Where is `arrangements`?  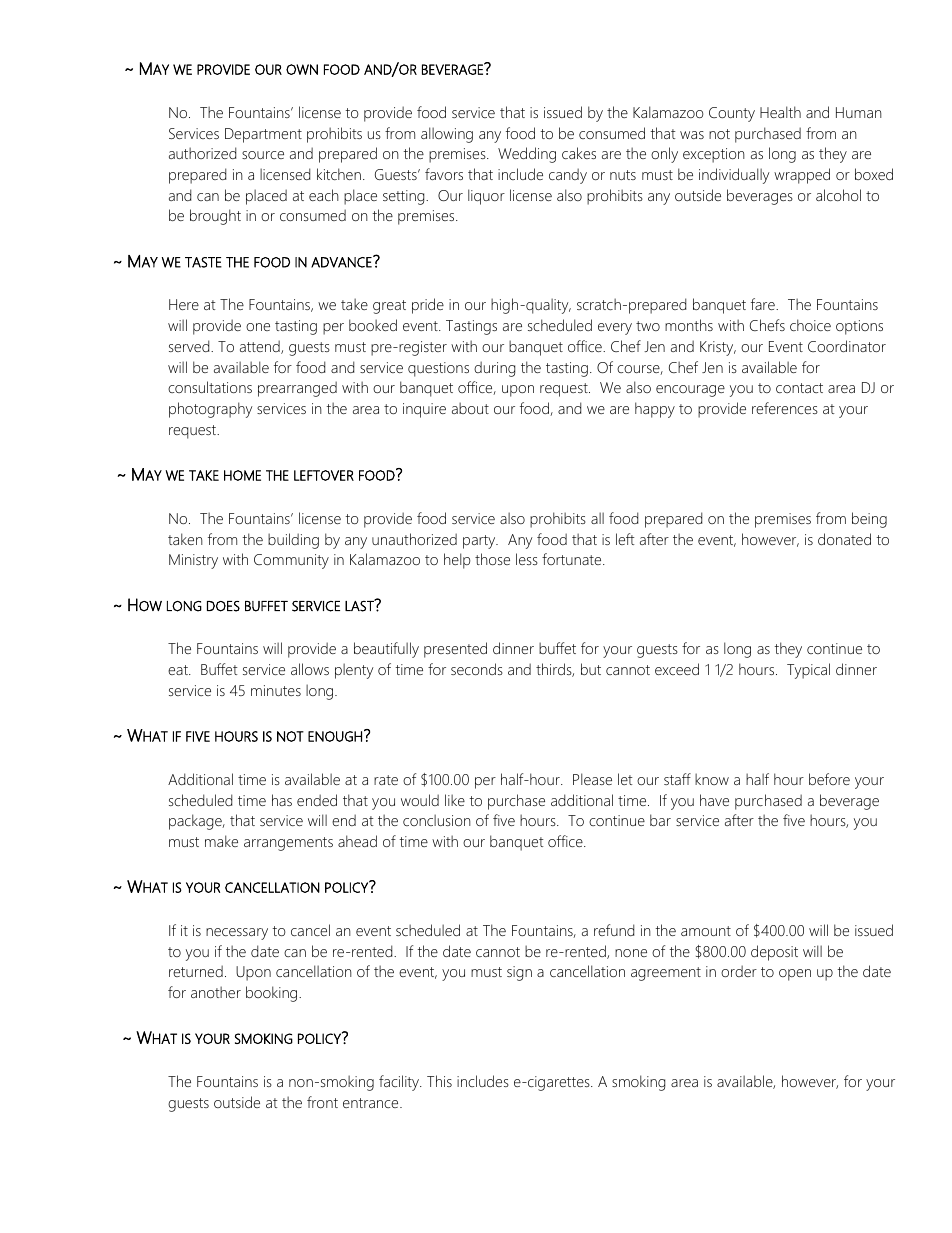 arrangements is located at coordinates (288, 844).
